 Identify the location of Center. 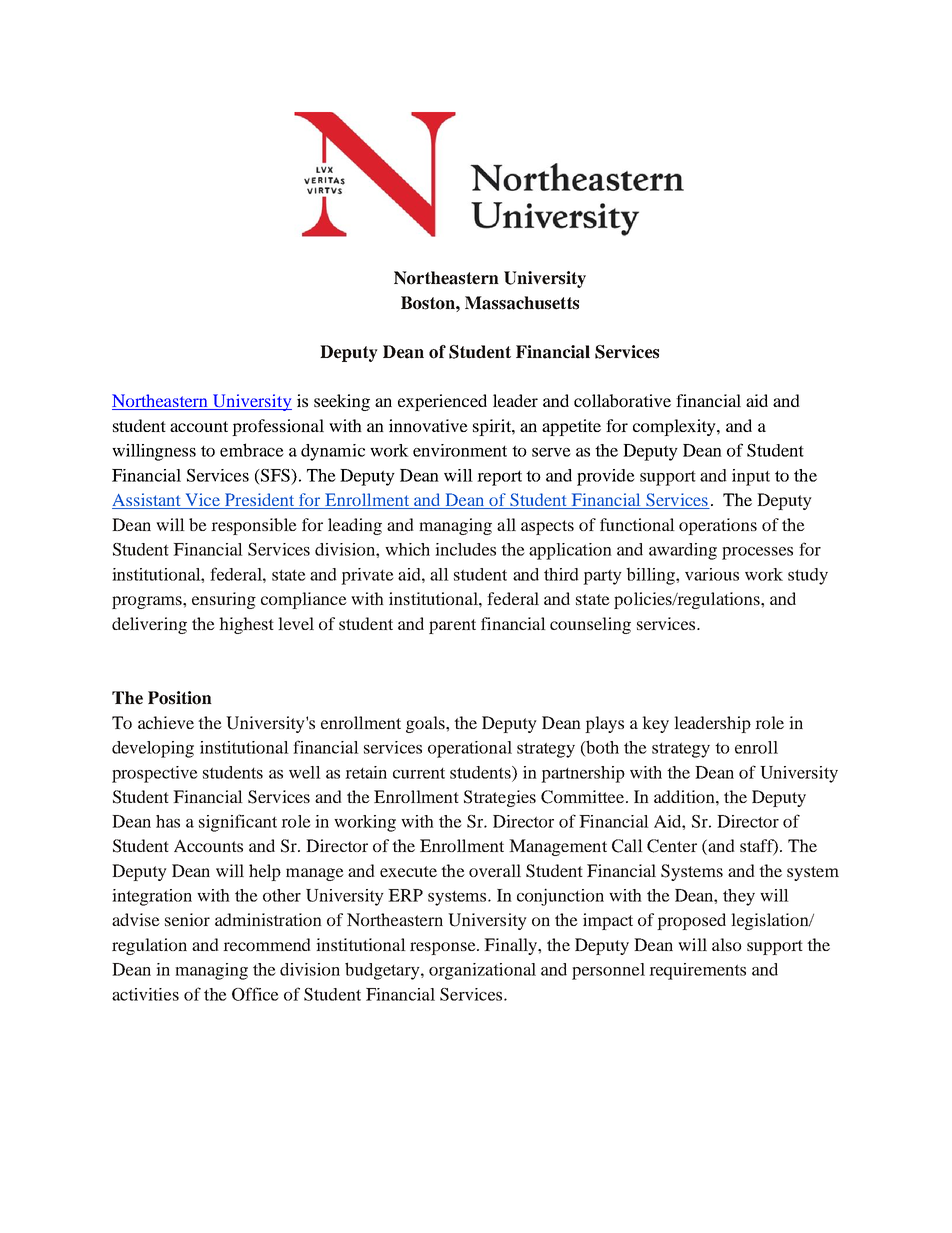
(672, 846).
